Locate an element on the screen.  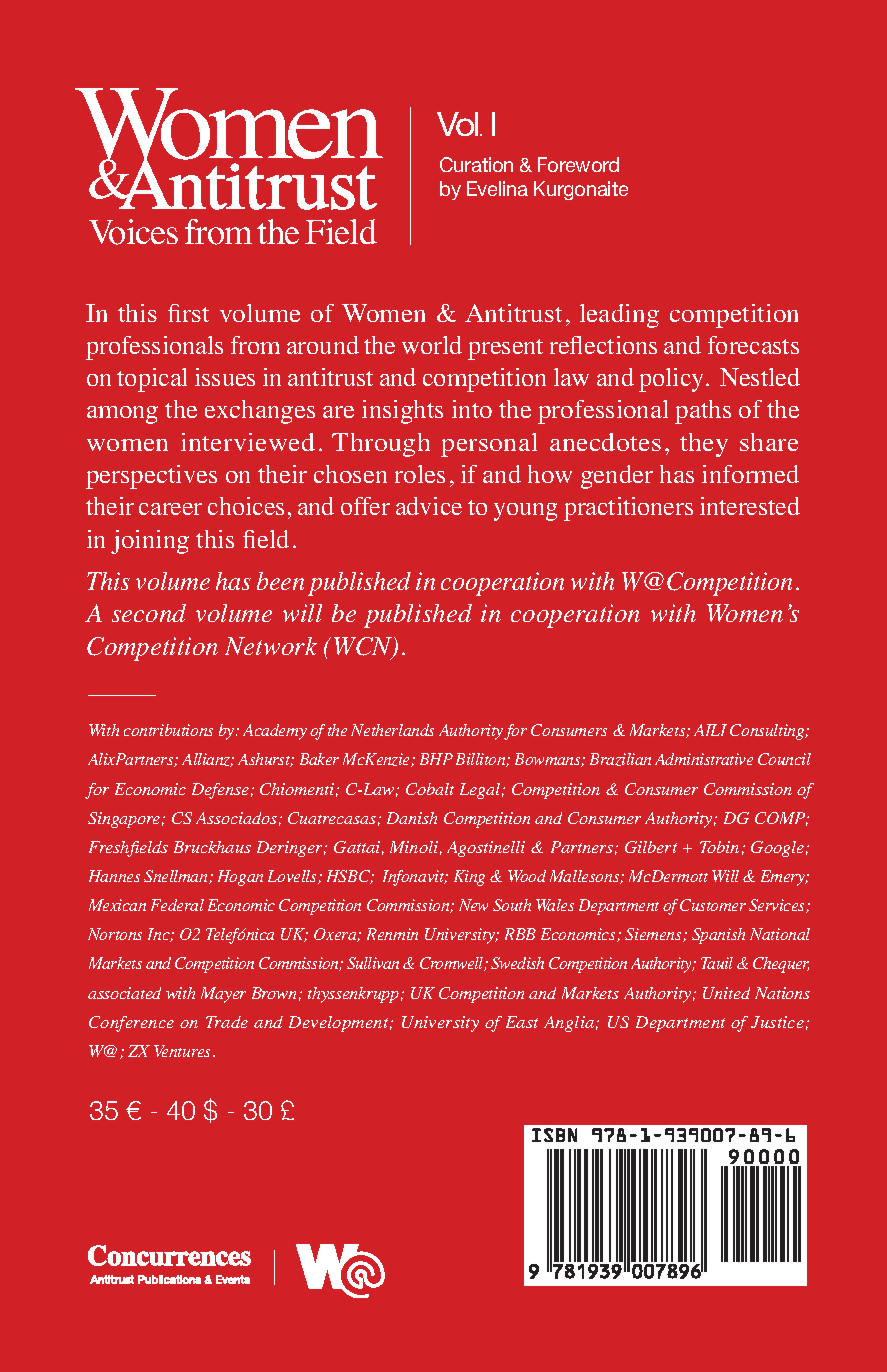
issues is located at coordinates (225, 377).
